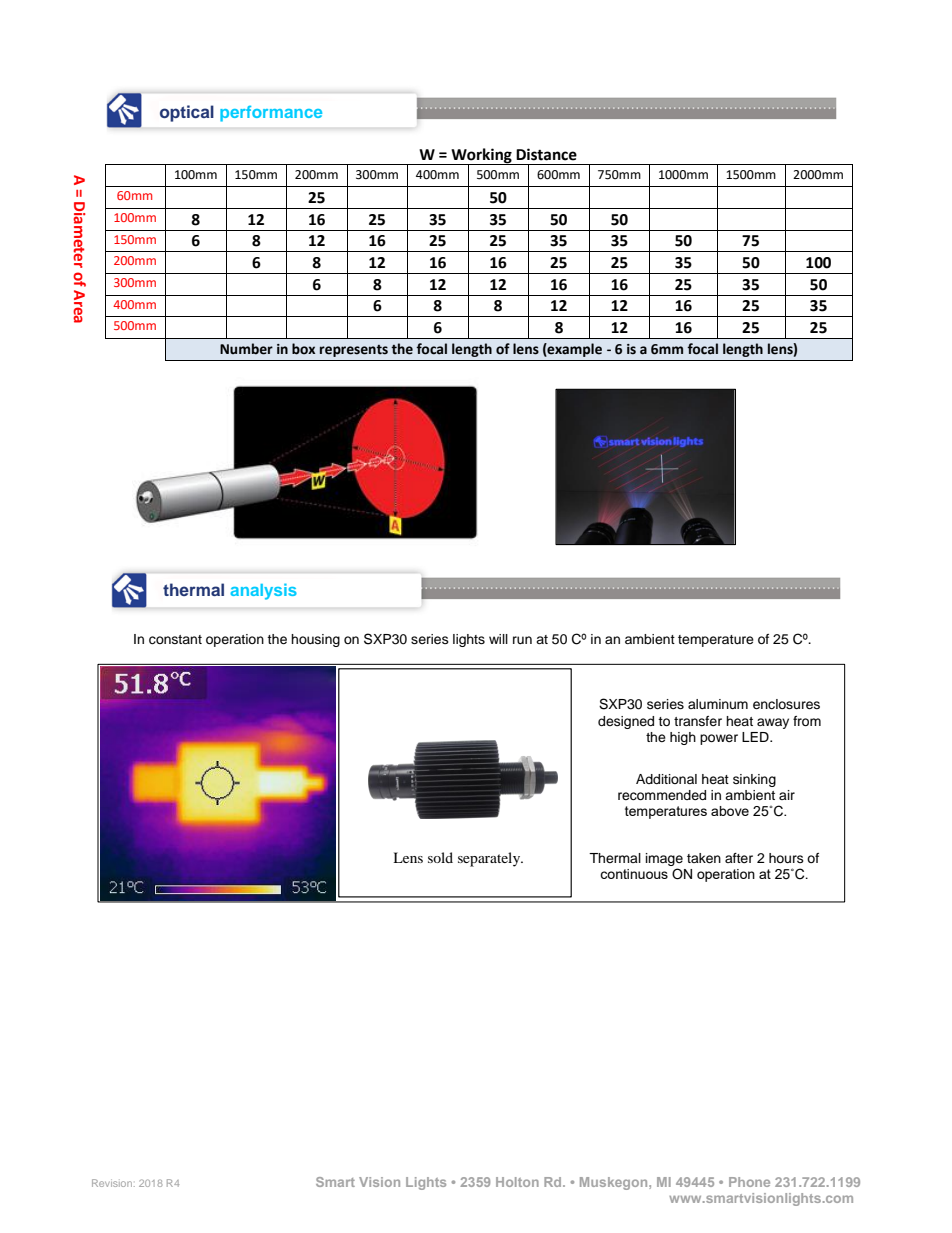 The image size is (952, 1233). I want to click on Distance, so click(546, 154).
